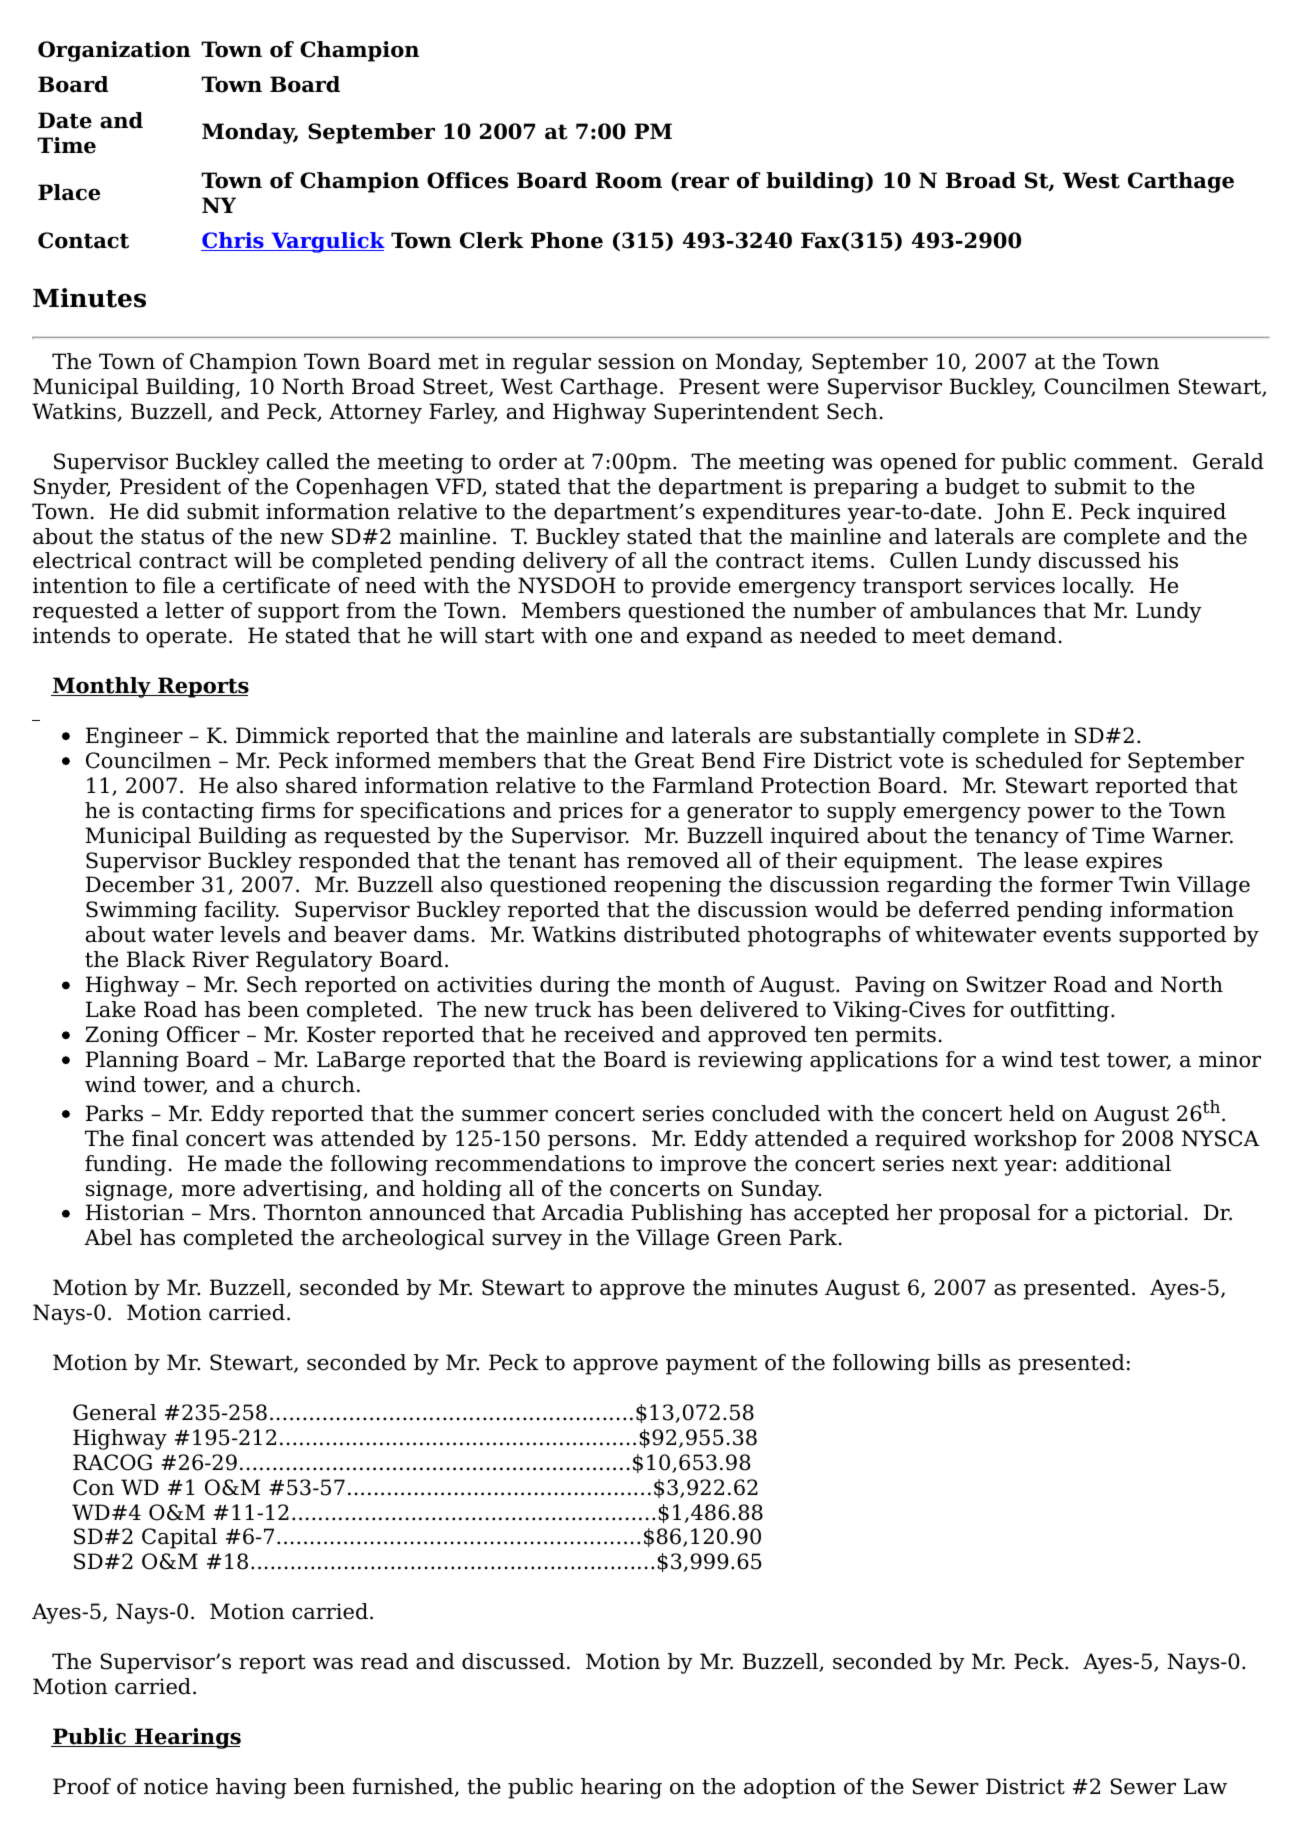 The height and width of the screenshot is (1840, 1301). What do you see at coordinates (703, 184) in the screenshot?
I see `rear` at bounding box center [703, 184].
